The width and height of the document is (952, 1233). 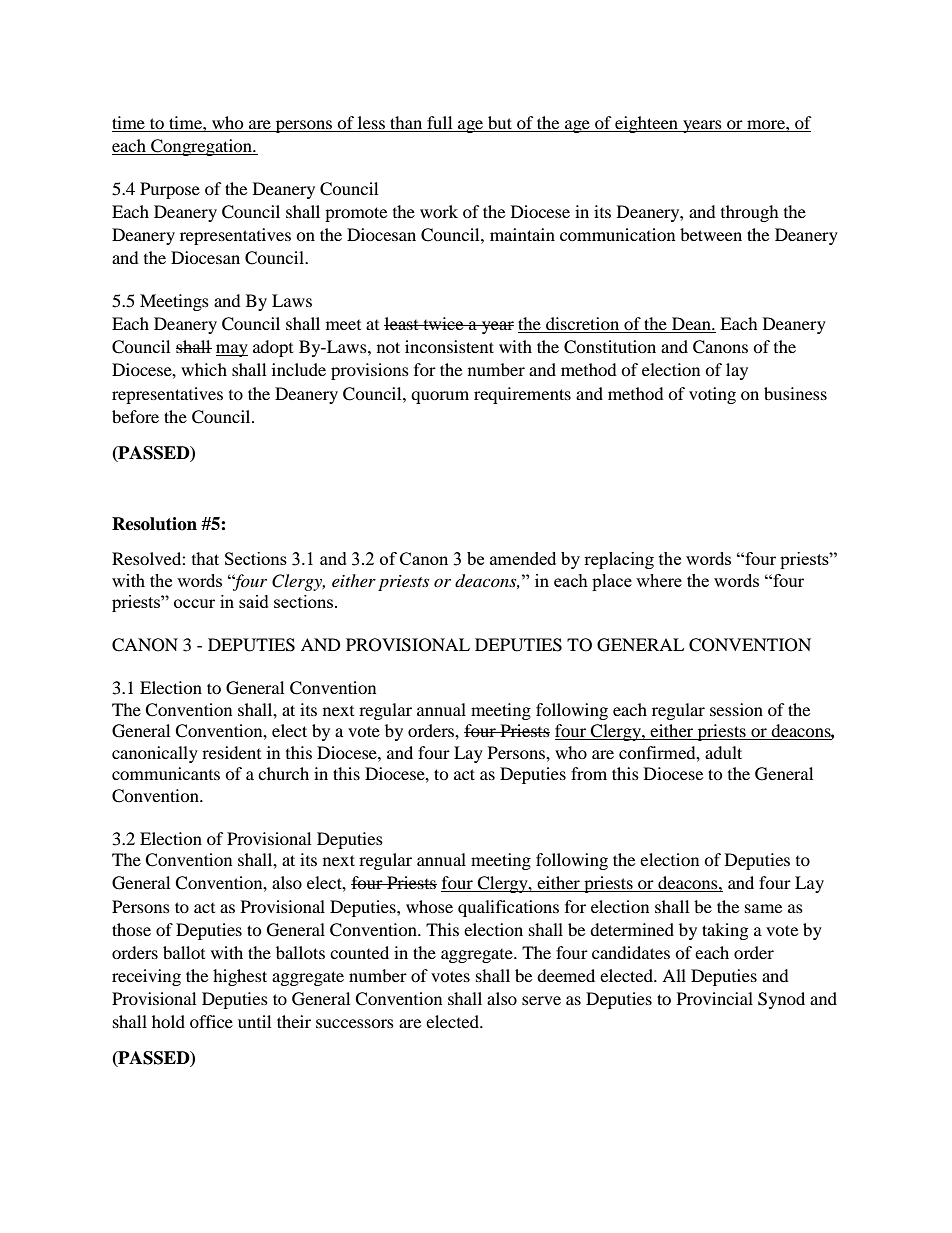 What do you see at coordinates (231, 752) in the document?
I see `resident` at bounding box center [231, 752].
